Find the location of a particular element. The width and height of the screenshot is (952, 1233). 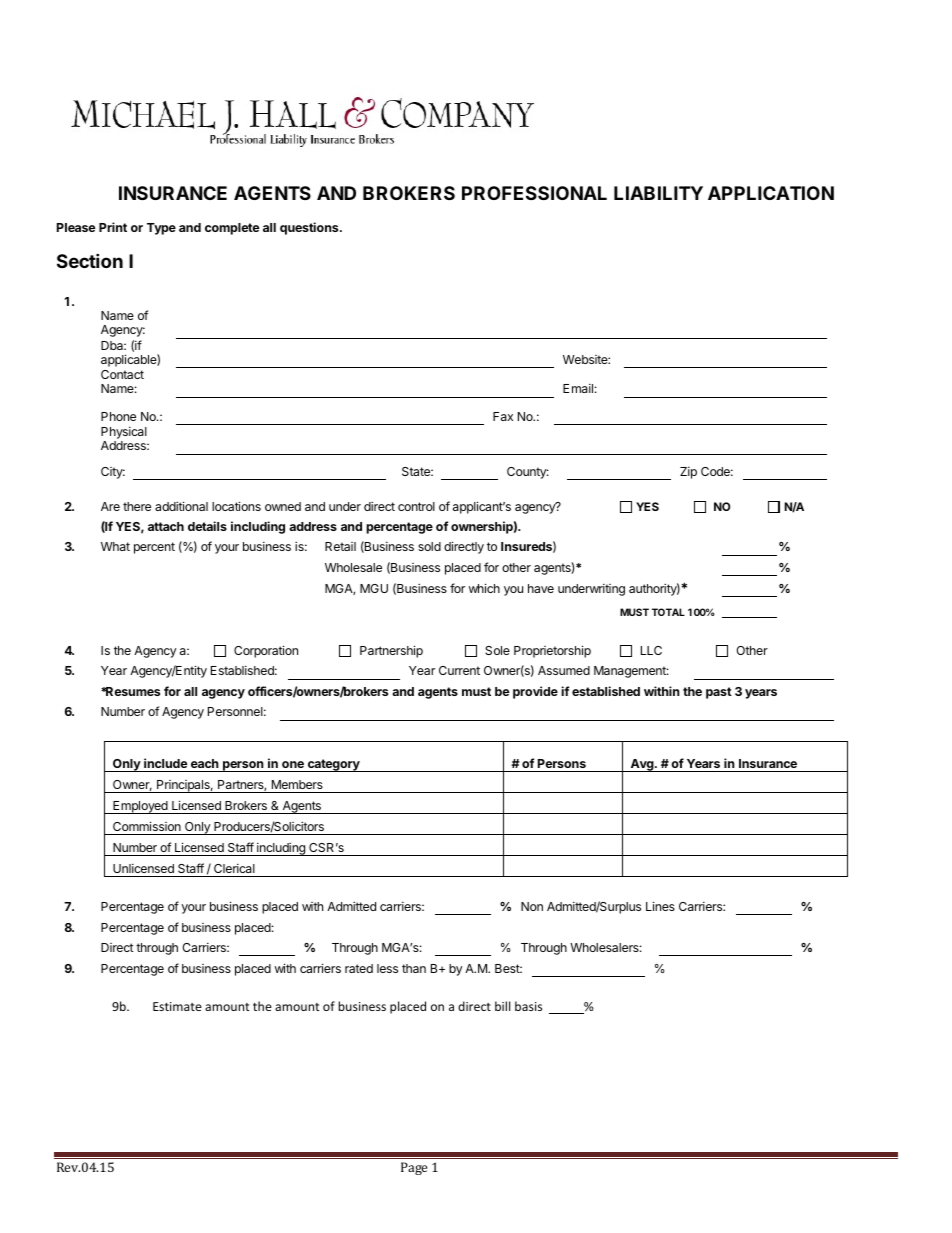

Type is located at coordinates (161, 229).
